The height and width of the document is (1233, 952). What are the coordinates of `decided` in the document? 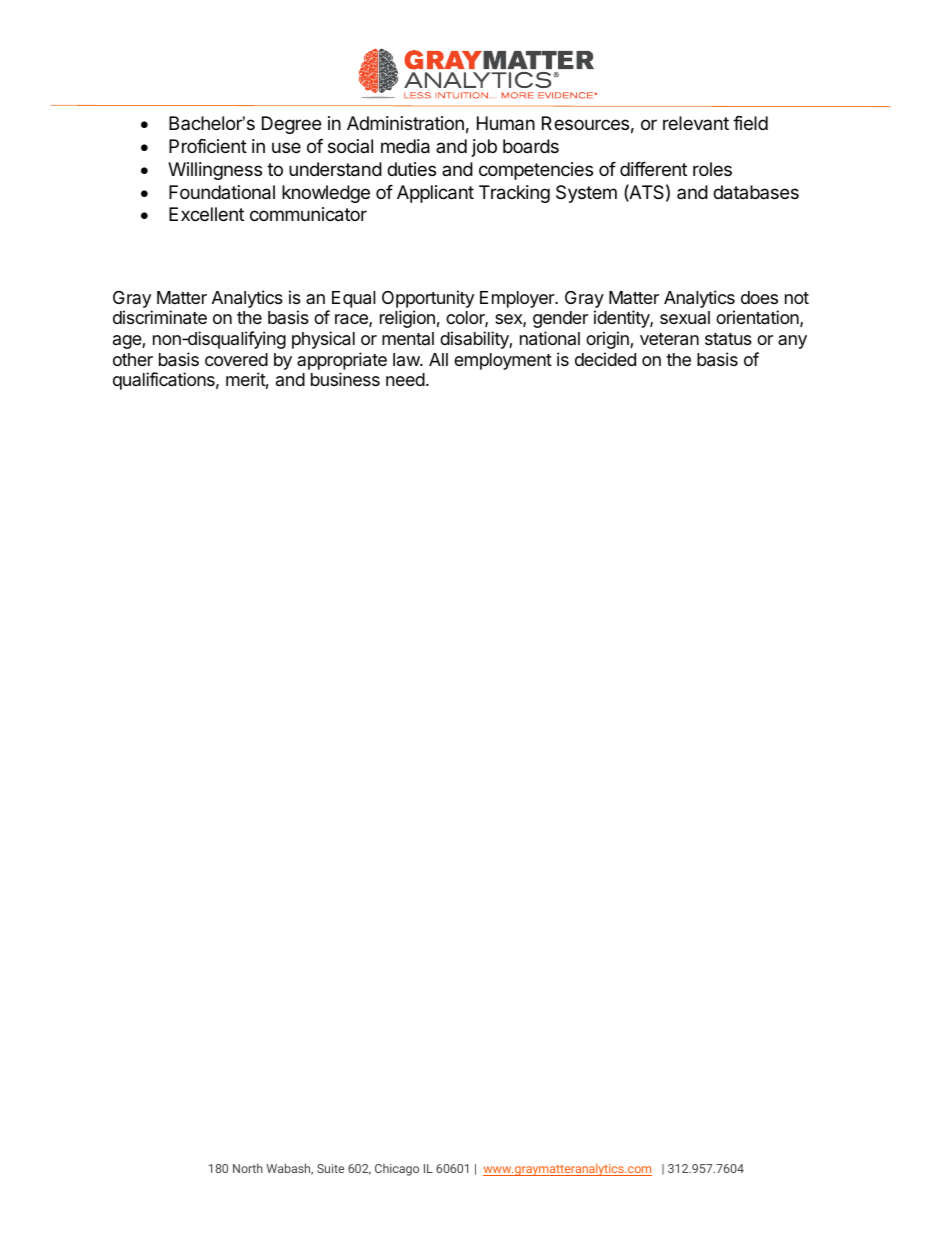 It's located at (605, 359).
